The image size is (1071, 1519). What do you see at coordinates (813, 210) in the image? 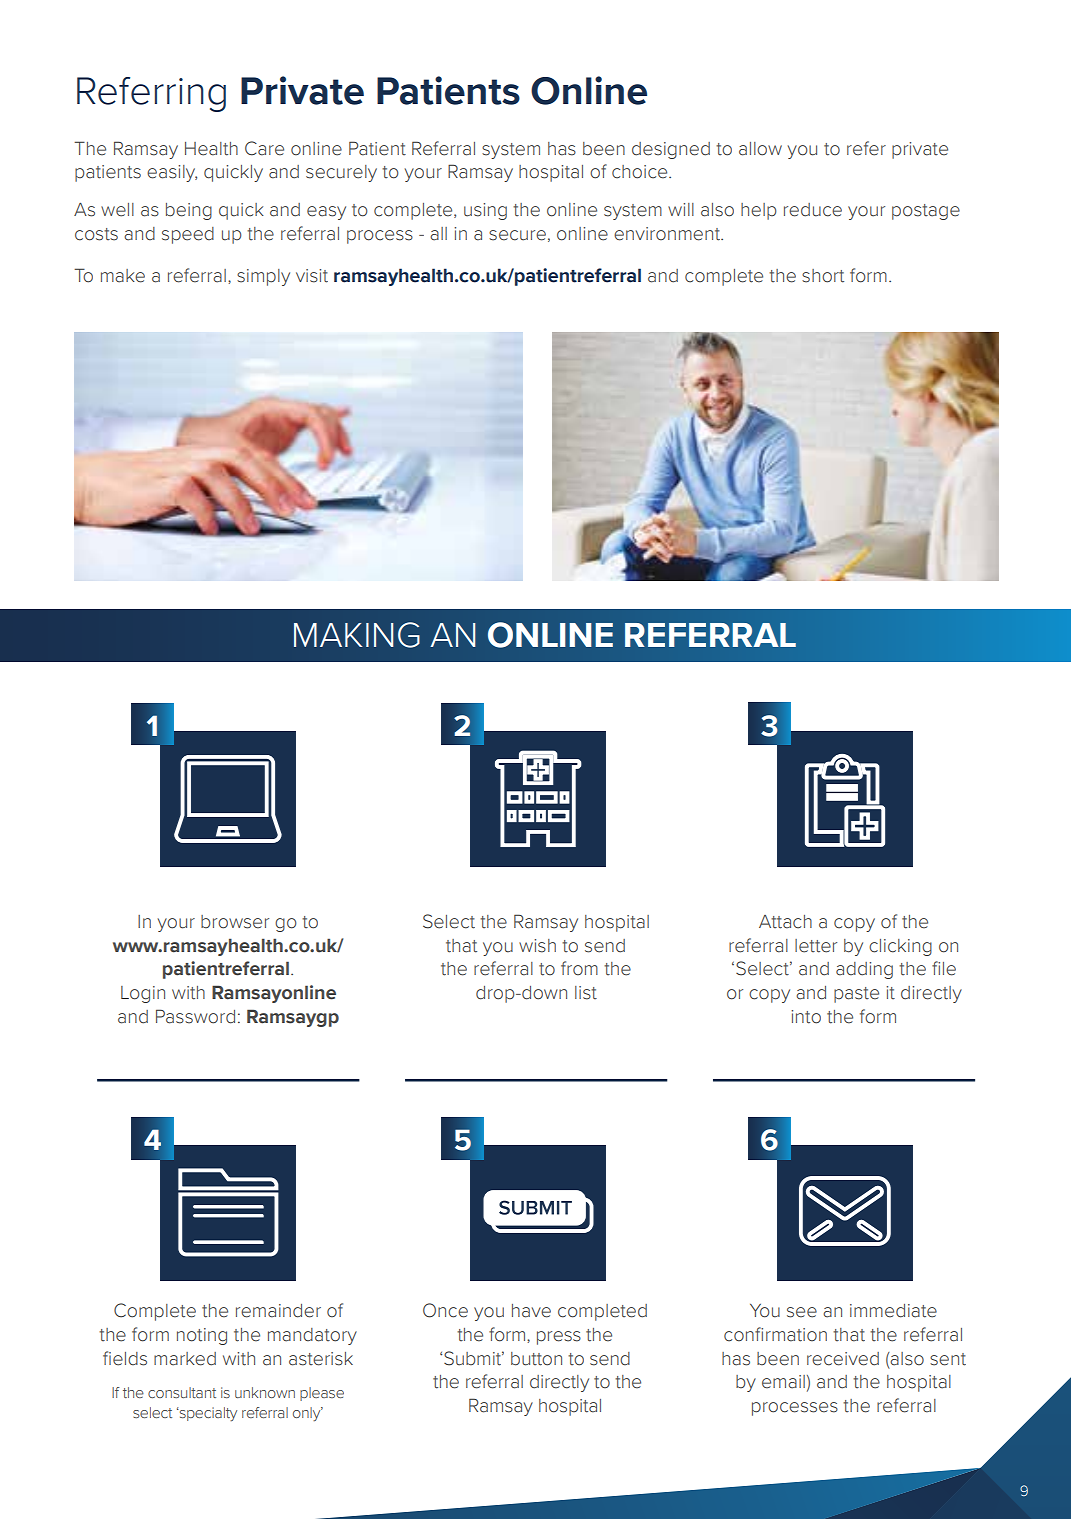
I see `reduce` at bounding box center [813, 210].
